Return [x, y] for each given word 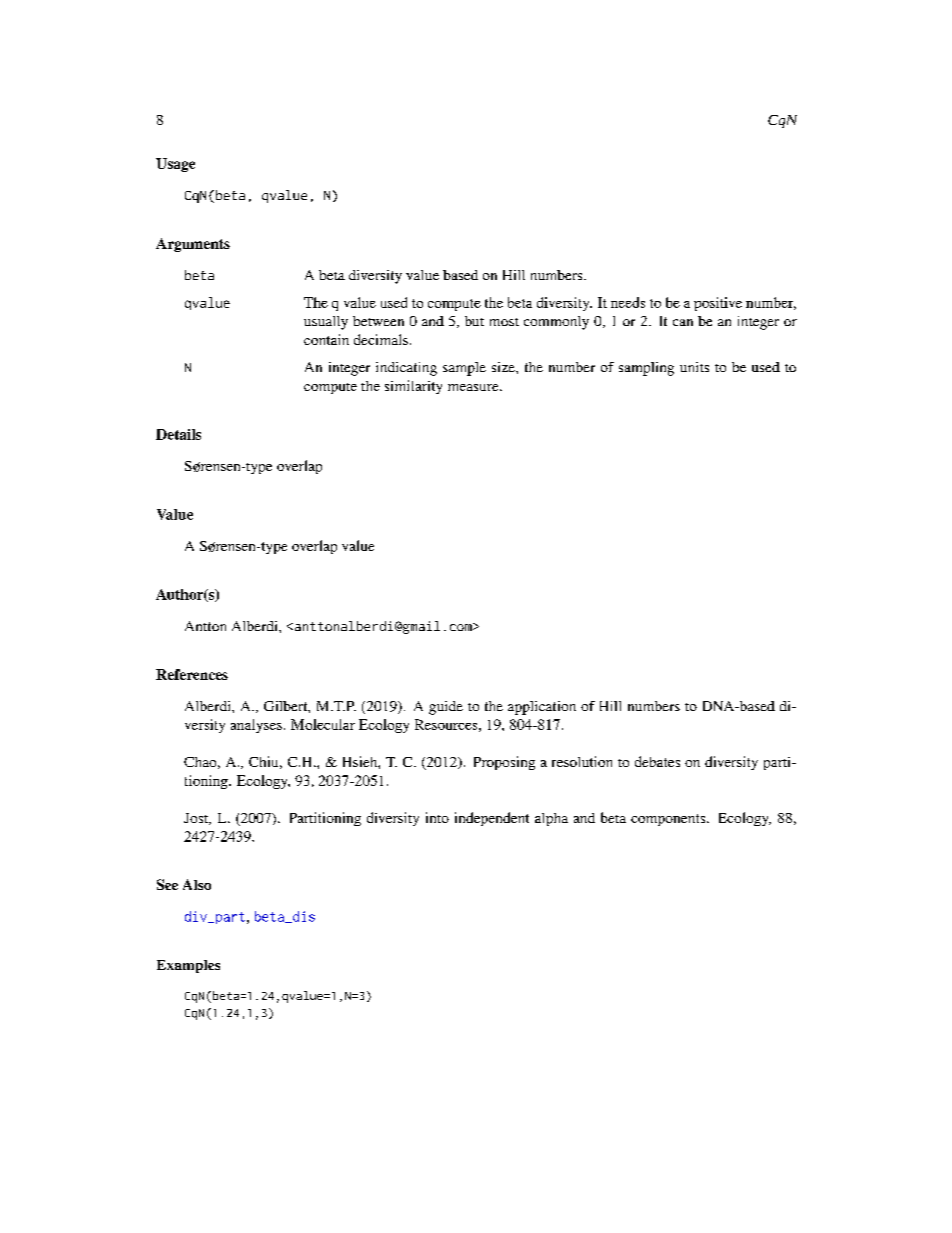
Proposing [504, 763]
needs [628, 302]
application [542, 708]
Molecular [323, 724]
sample [464, 369]
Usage [175, 165]
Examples [188, 966]
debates [657, 761]
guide [446, 708]
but [474, 321]
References [192, 674]
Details [178, 434]
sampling [646, 369]
